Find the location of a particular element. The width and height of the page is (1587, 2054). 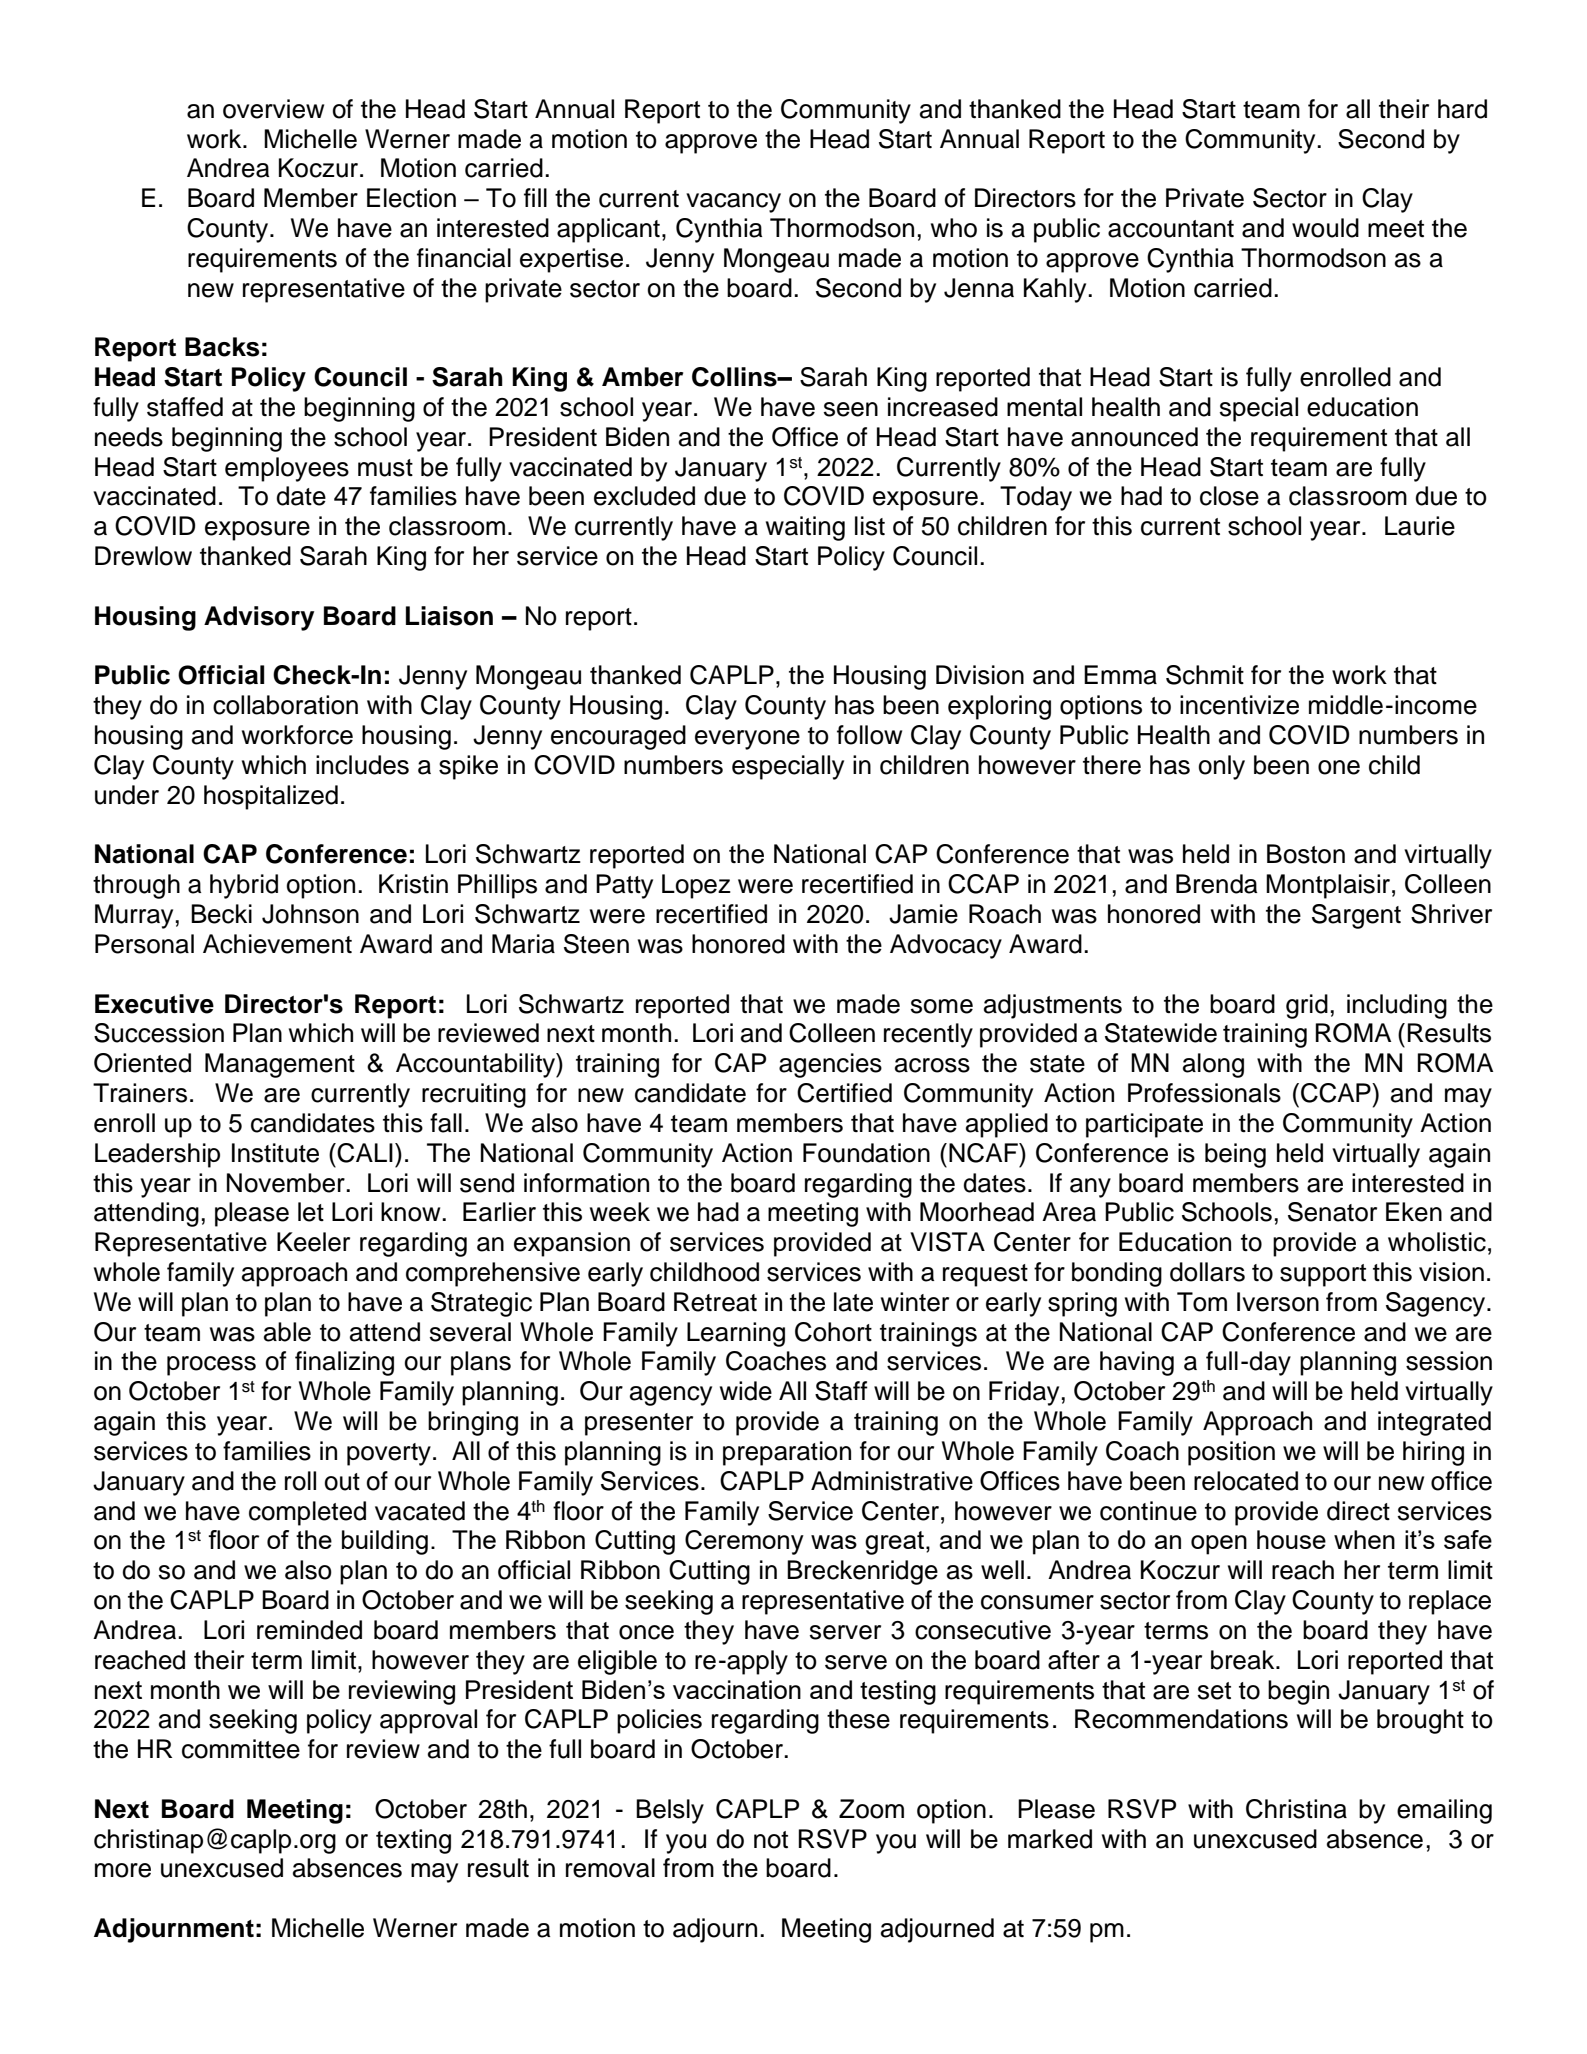

committee is located at coordinates (241, 1749).
